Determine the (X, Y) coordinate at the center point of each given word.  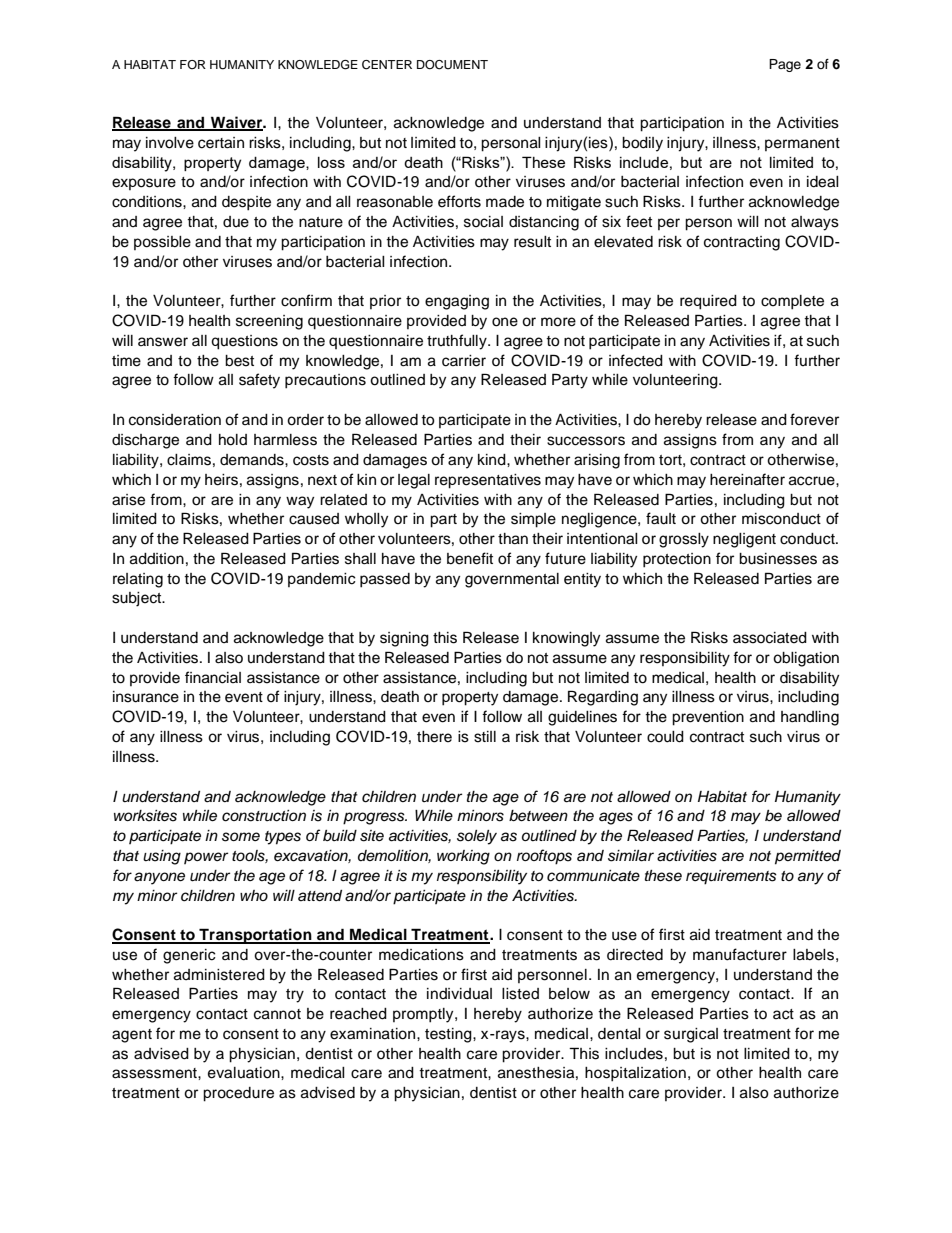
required (708, 302)
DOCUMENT (452, 65)
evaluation (245, 1073)
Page (785, 65)
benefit (470, 558)
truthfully (458, 342)
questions (244, 342)
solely (477, 837)
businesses (778, 559)
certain (221, 143)
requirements (731, 877)
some (241, 837)
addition (157, 559)
